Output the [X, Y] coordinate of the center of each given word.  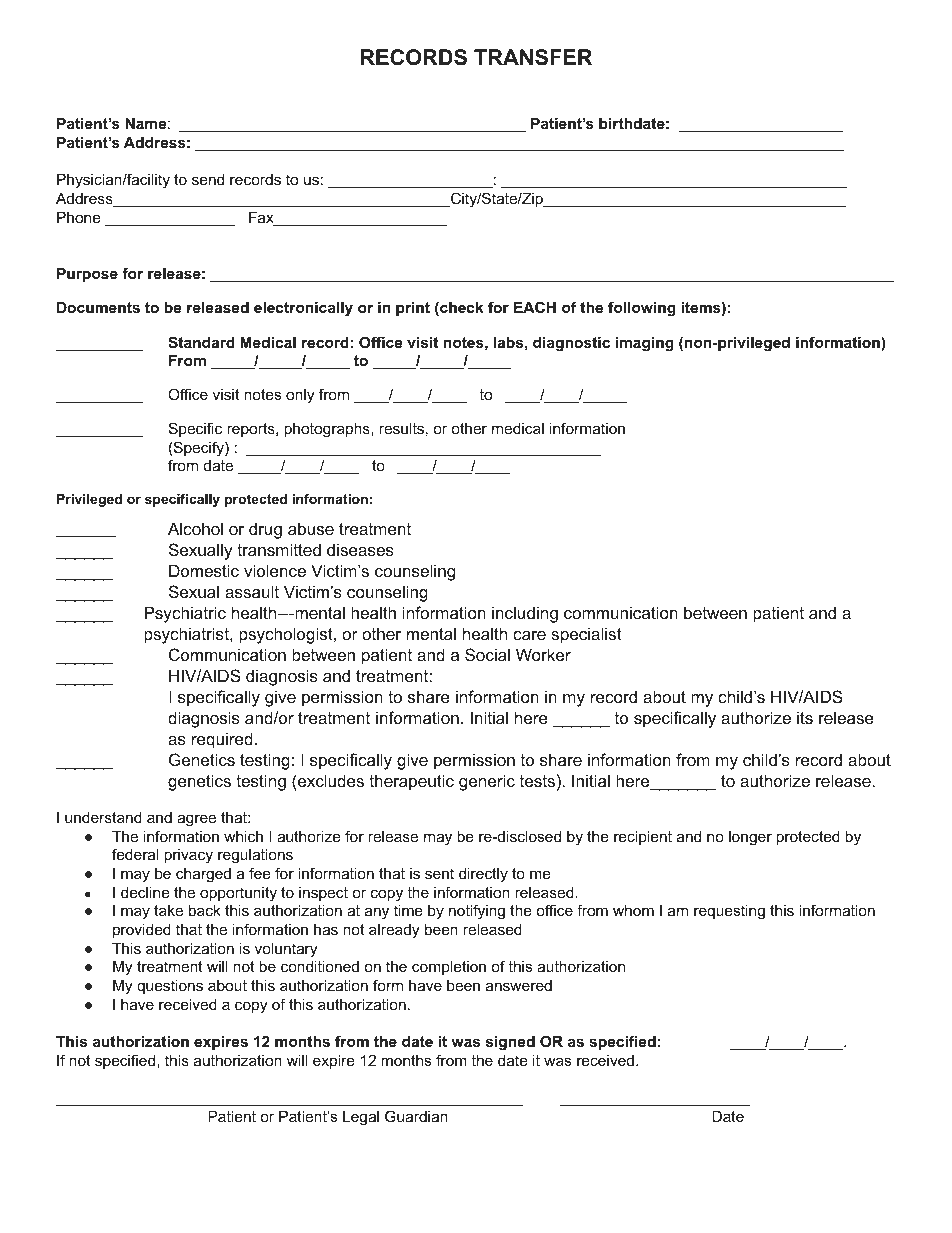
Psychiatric [185, 614]
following [642, 309]
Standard [201, 342]
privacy [188, 856]
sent [439, 873]
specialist [586, 635]
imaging [644, 344]
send [208, 179]
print [413, 309]
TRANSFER [533, 57]
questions [170, 987]
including [525, 614]
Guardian [416, 1116]
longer [750, 838]
